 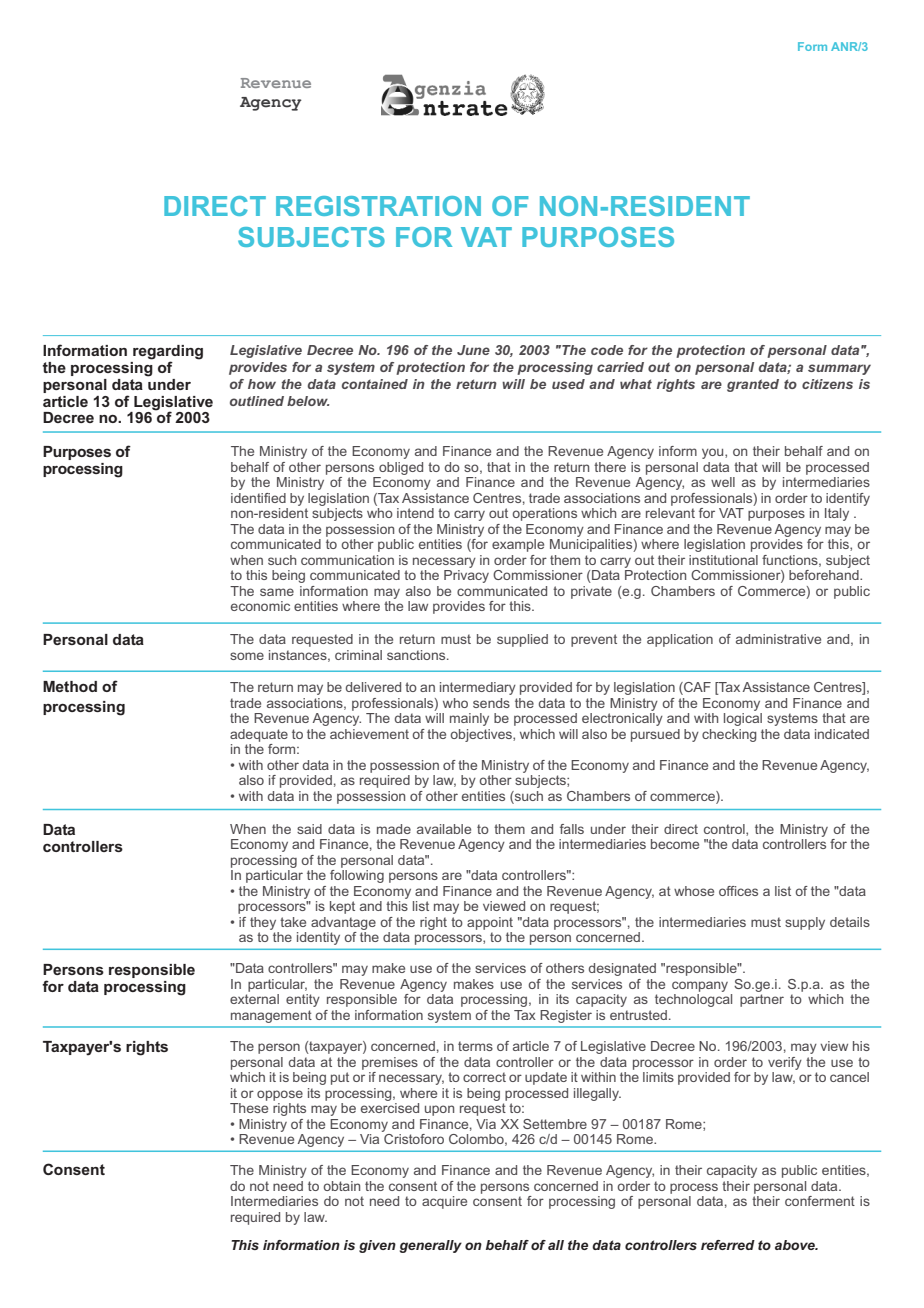 I want to click on obliged, so click(x=401, y=468).
